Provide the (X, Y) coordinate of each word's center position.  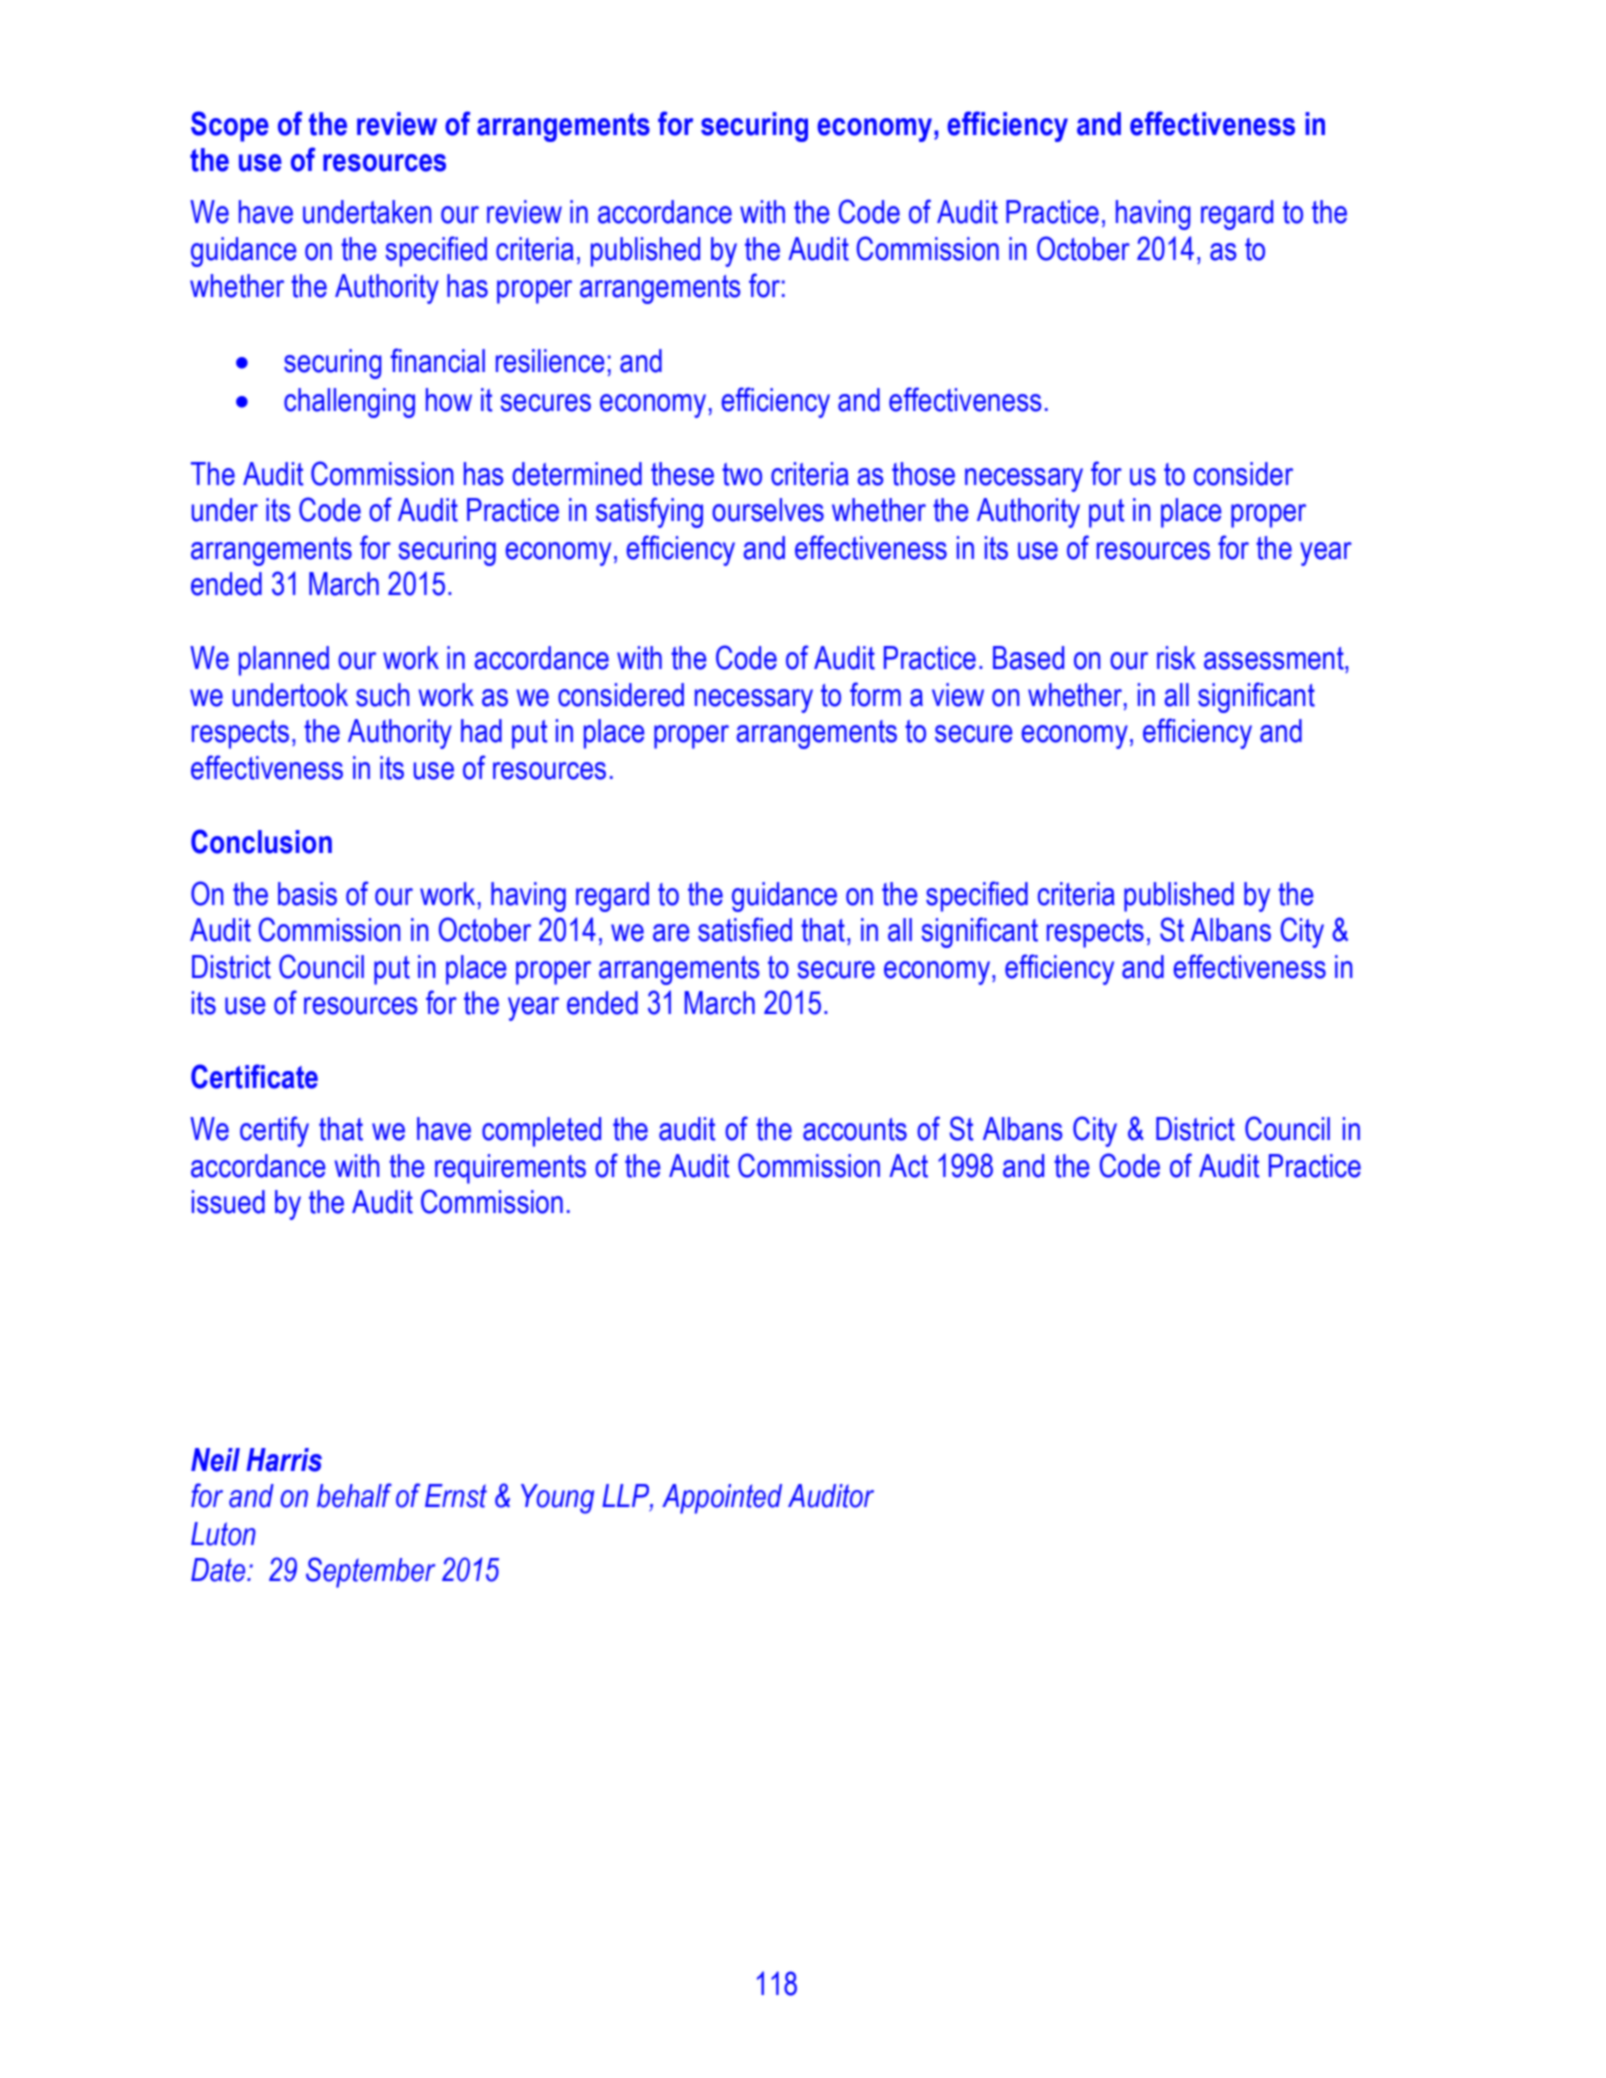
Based (1028, 658)
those (923, 474)
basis (307, 894)
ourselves (768, 510)
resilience (550, 361)
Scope (230, 126)
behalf (354, 1495)
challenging (349, 403)
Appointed (722, 1499)
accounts (855, 1129)
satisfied (745, 929)
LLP (626, 1497)
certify (274, 1131)
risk (1176, 658)
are (671, 933)
